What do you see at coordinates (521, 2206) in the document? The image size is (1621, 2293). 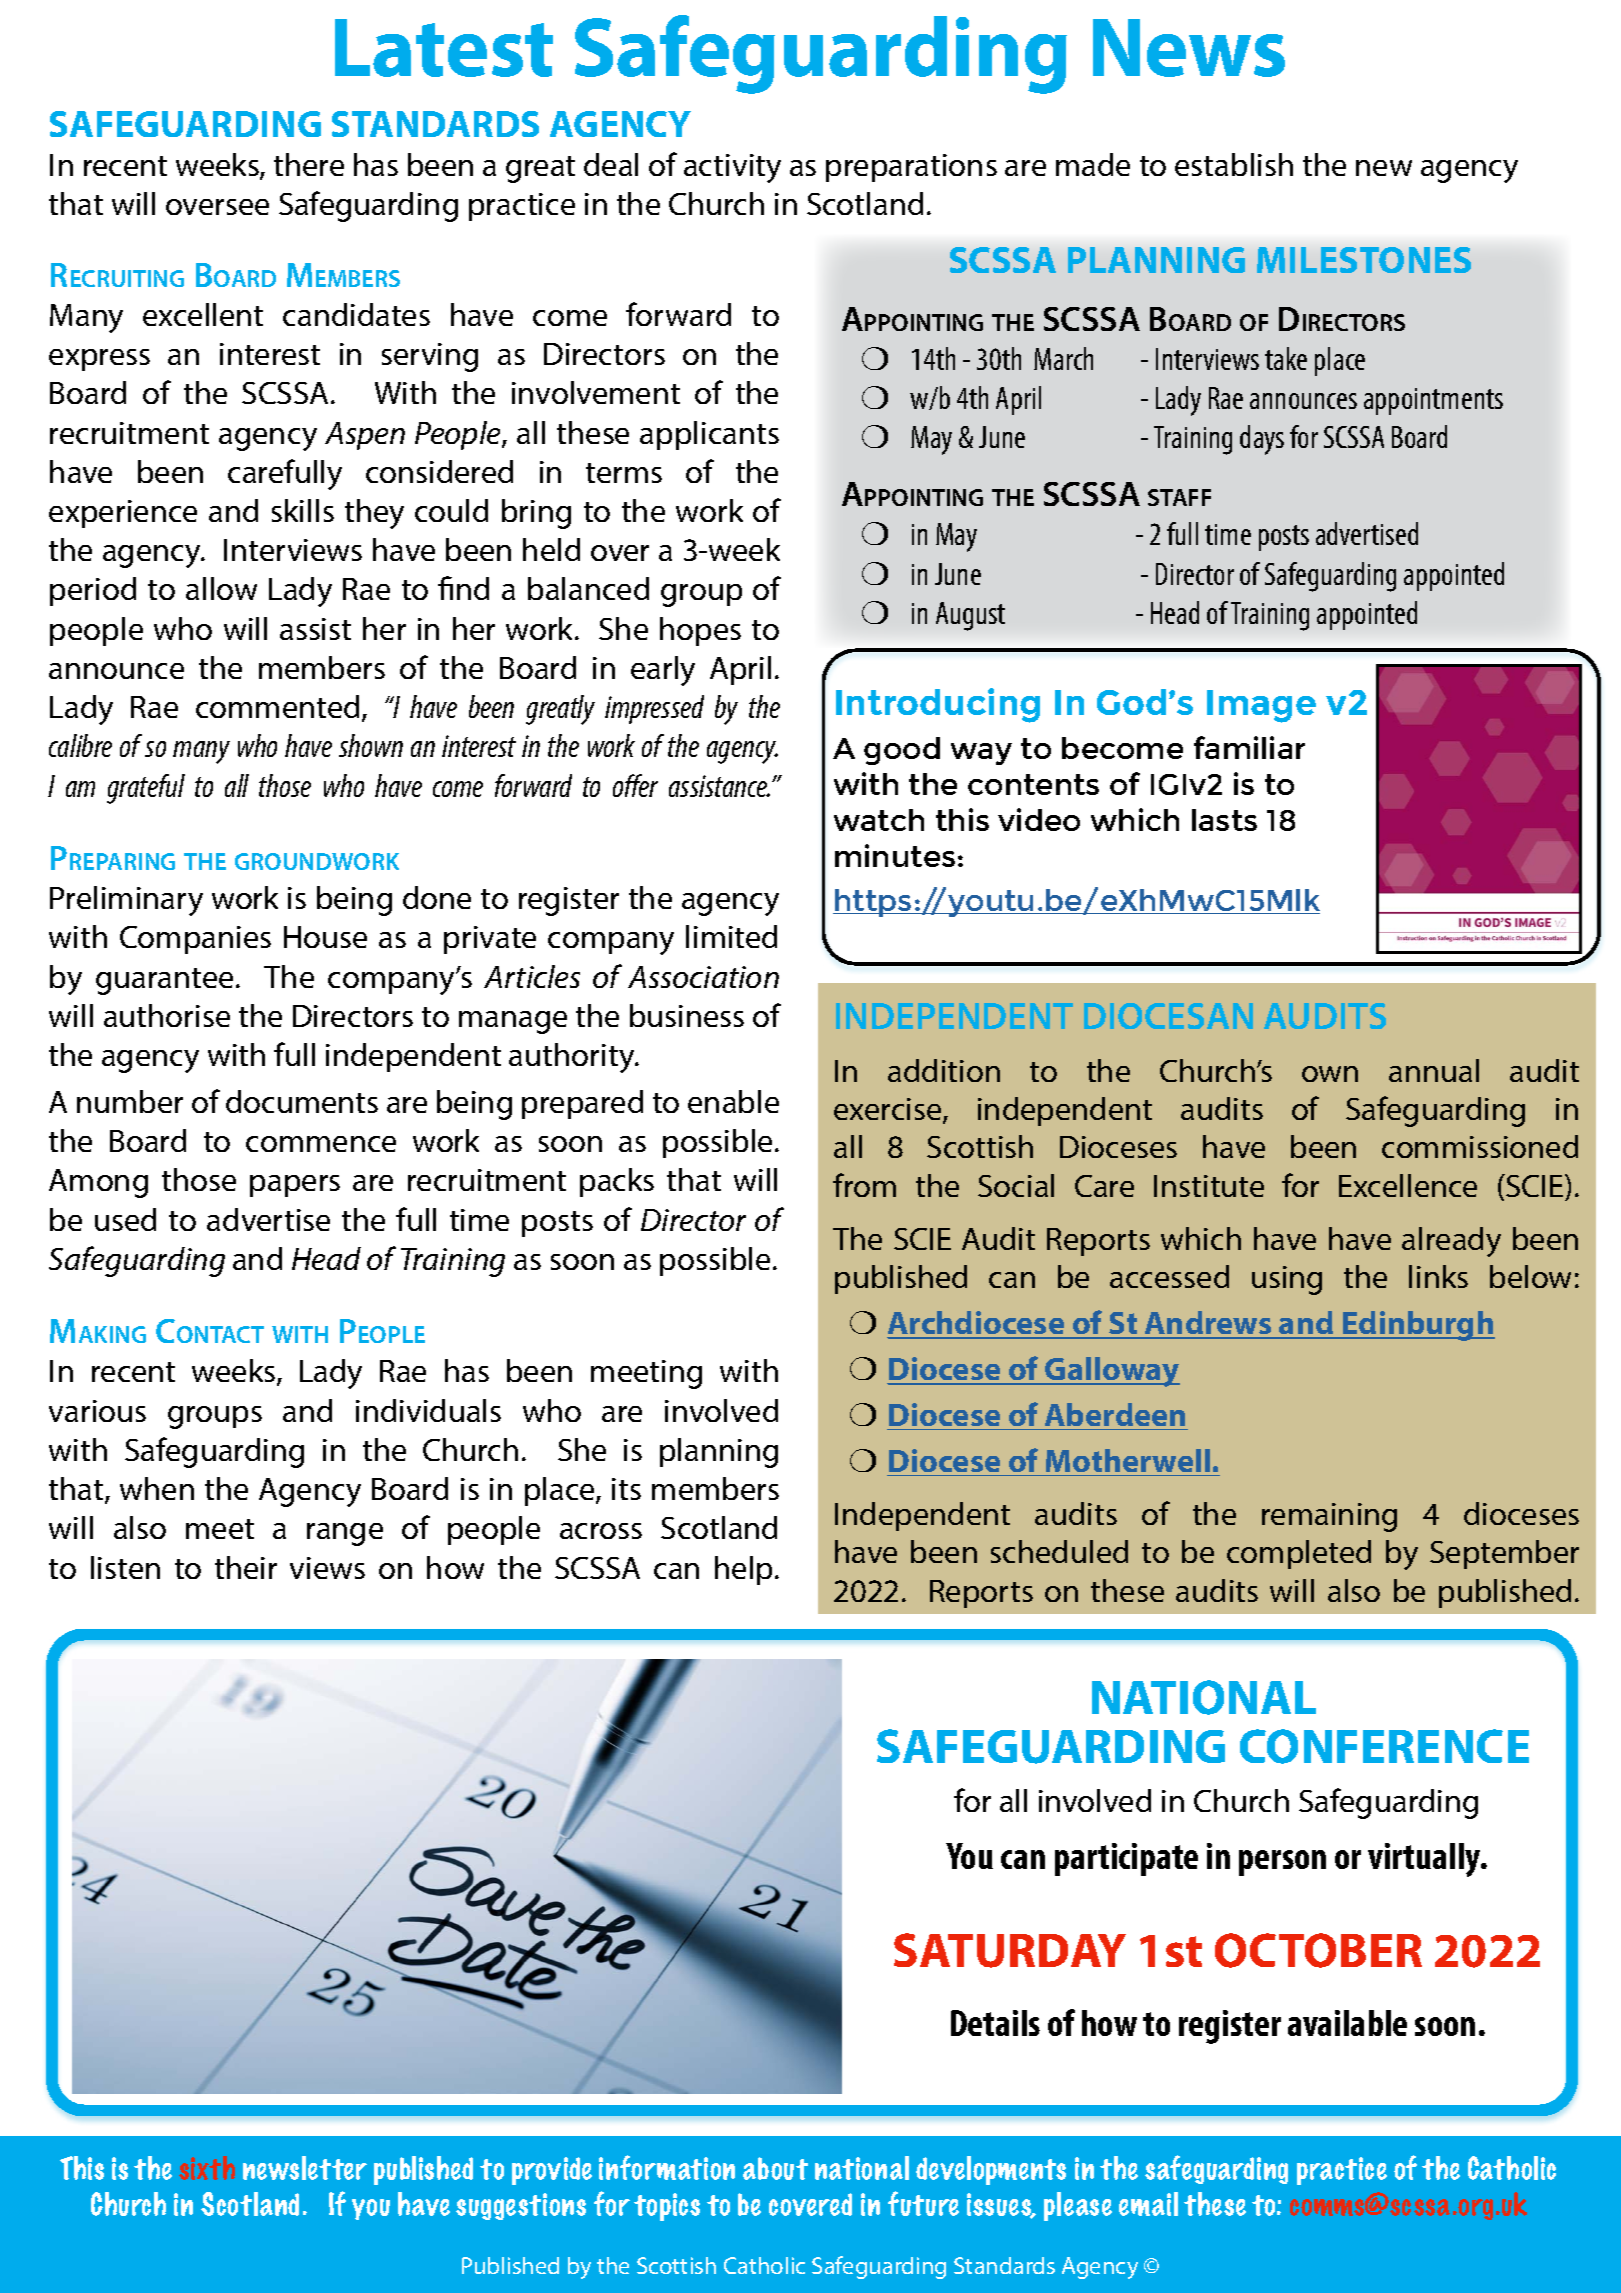 I see `suggestions` at bounding box center [521, 2206].
